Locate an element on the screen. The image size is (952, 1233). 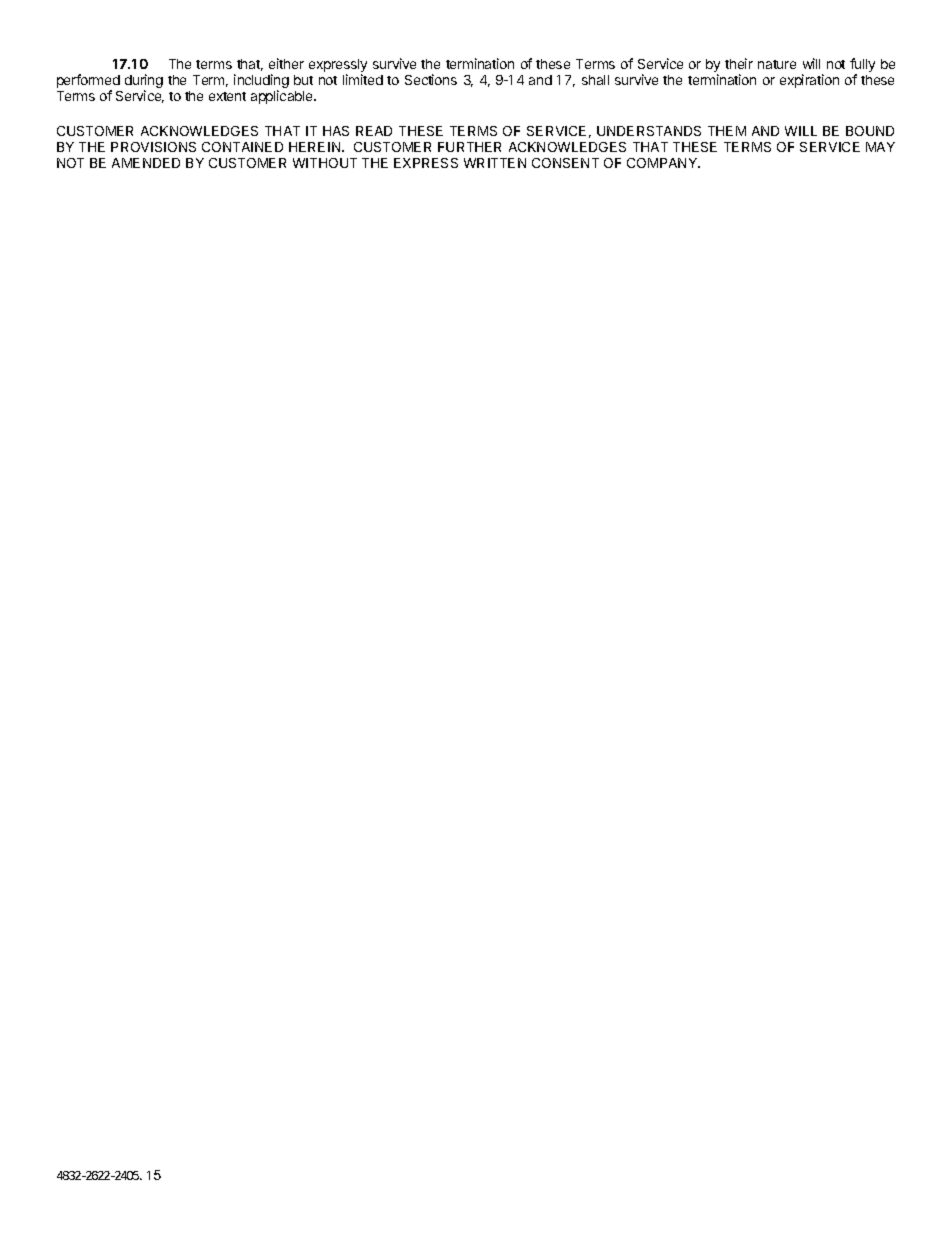
READ is located at coordinates (374, 131).
